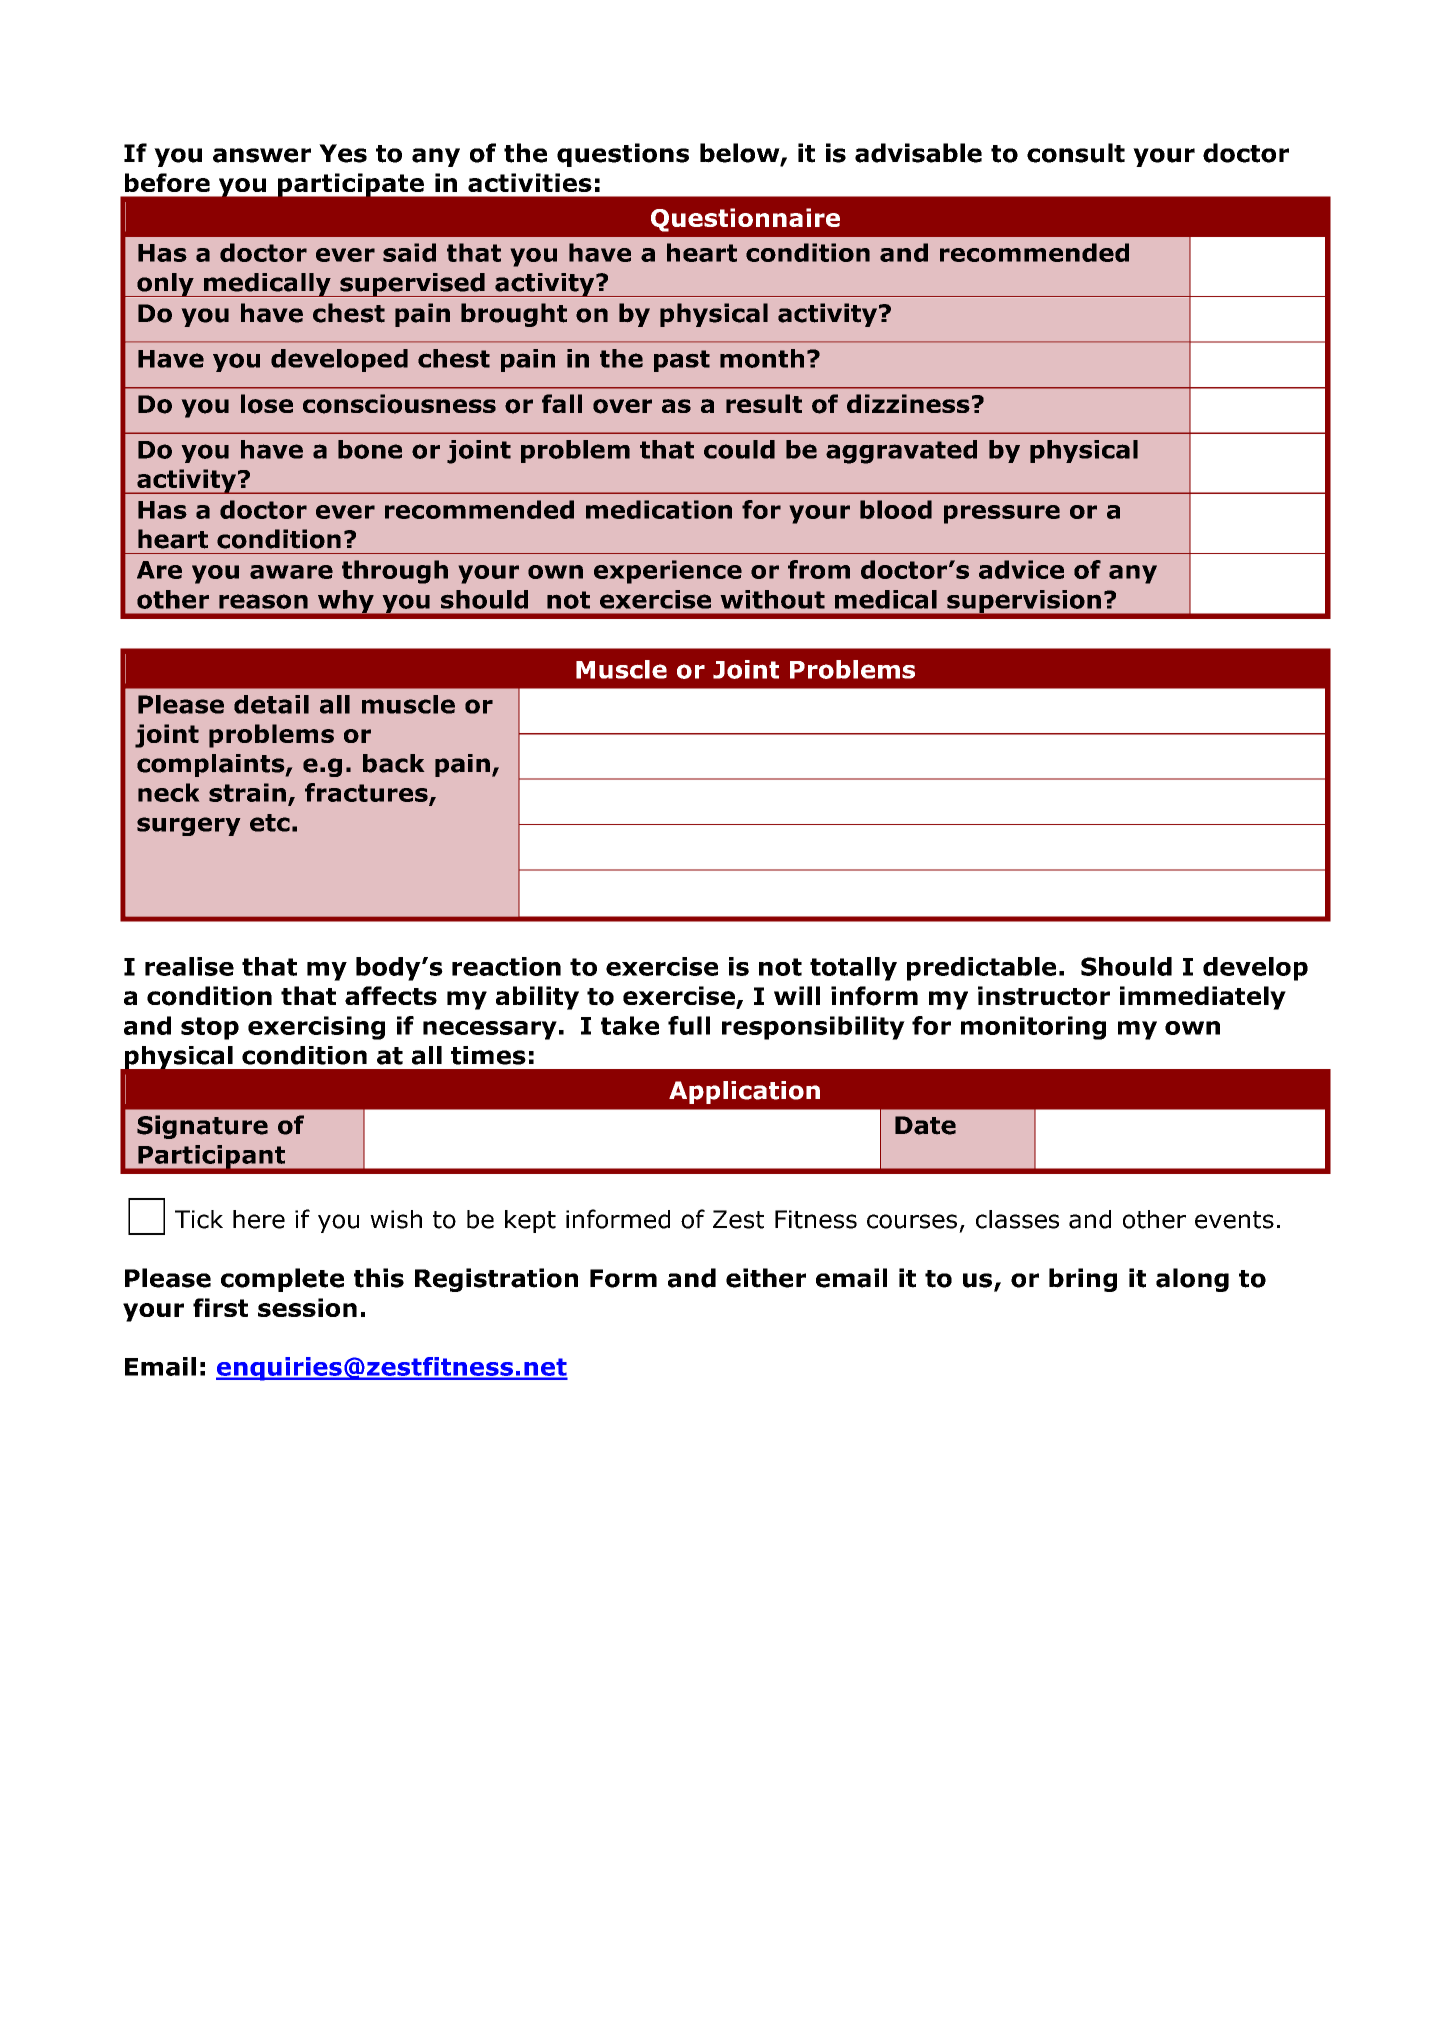 This image has height=2044, width=1445. Describe the element at coordinates (1083, 1280) in the image. I see `bring` at that location.
